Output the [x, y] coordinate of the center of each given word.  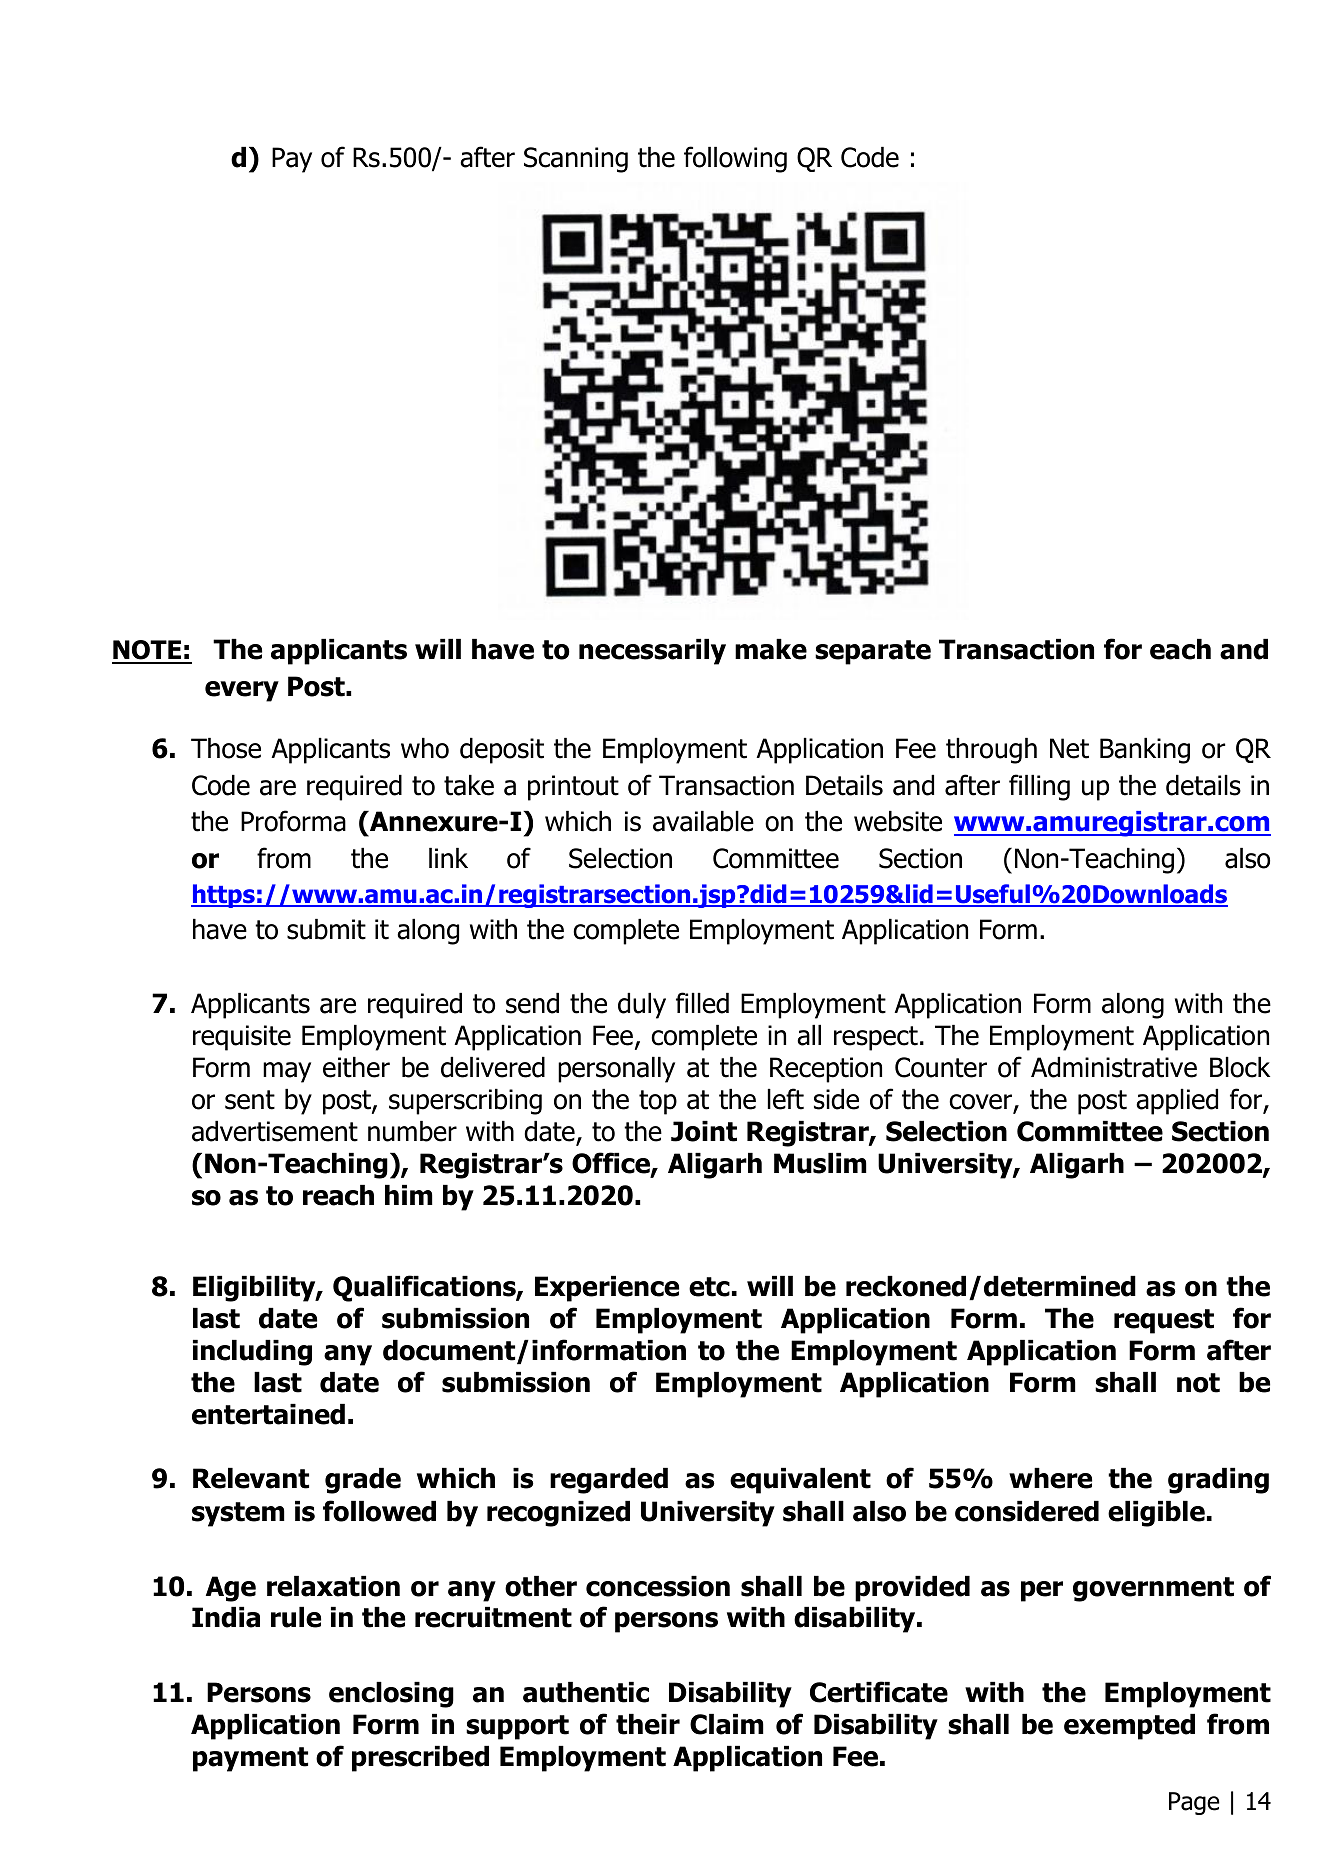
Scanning [576, 160]
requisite [242, 1038]
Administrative [1114, 1067]
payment [250, 1759]
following [735, 159]
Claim [727, 1724]
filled [702, 1003]
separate [873, 652]
